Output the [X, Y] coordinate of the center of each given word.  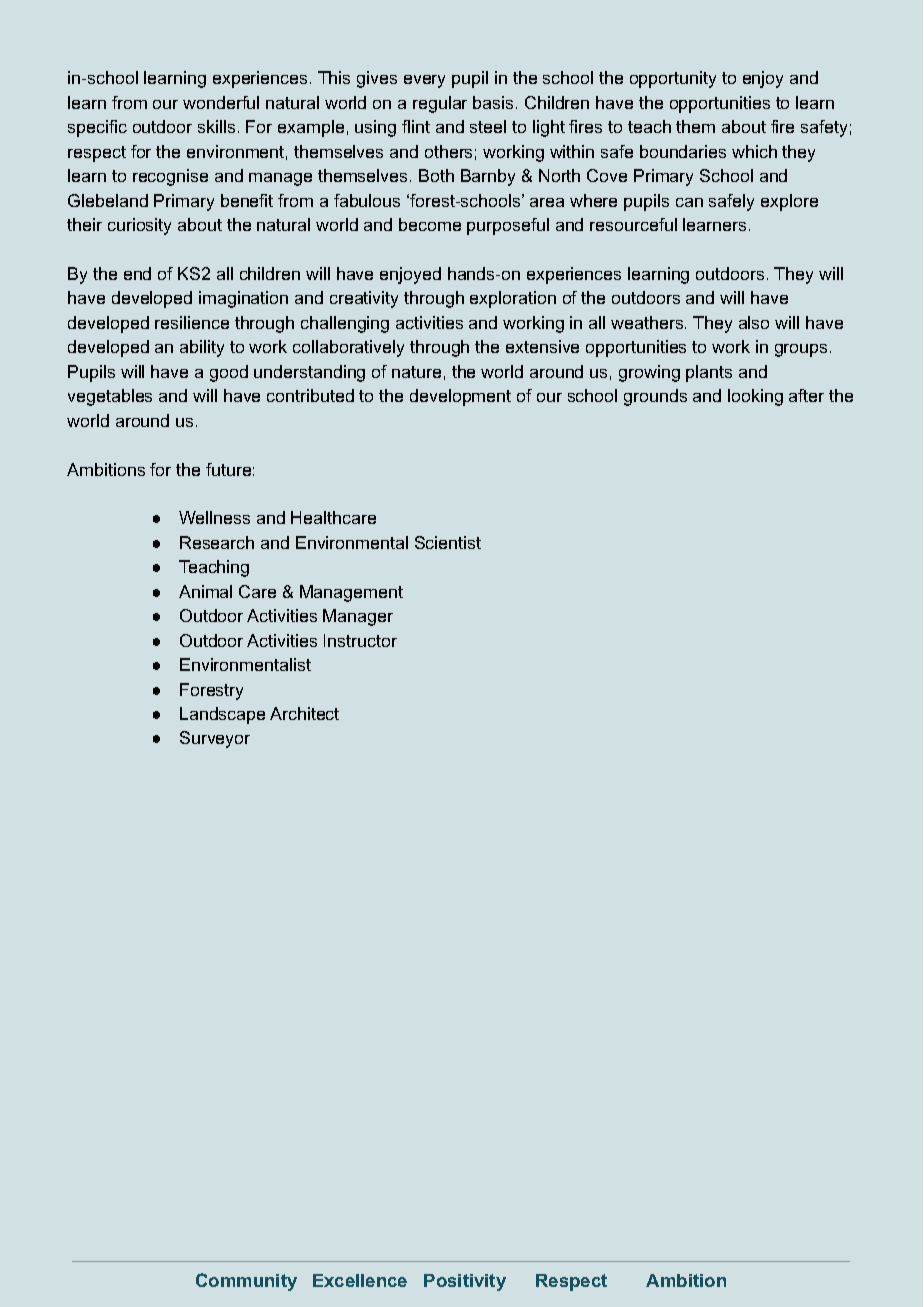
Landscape [222, 715]
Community [246, 1282]
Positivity [465, 1282]
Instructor [360, 640]
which [754, 151]
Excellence [360, 1280]
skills [216, 126]
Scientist [448, 542]
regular [440, 104]
